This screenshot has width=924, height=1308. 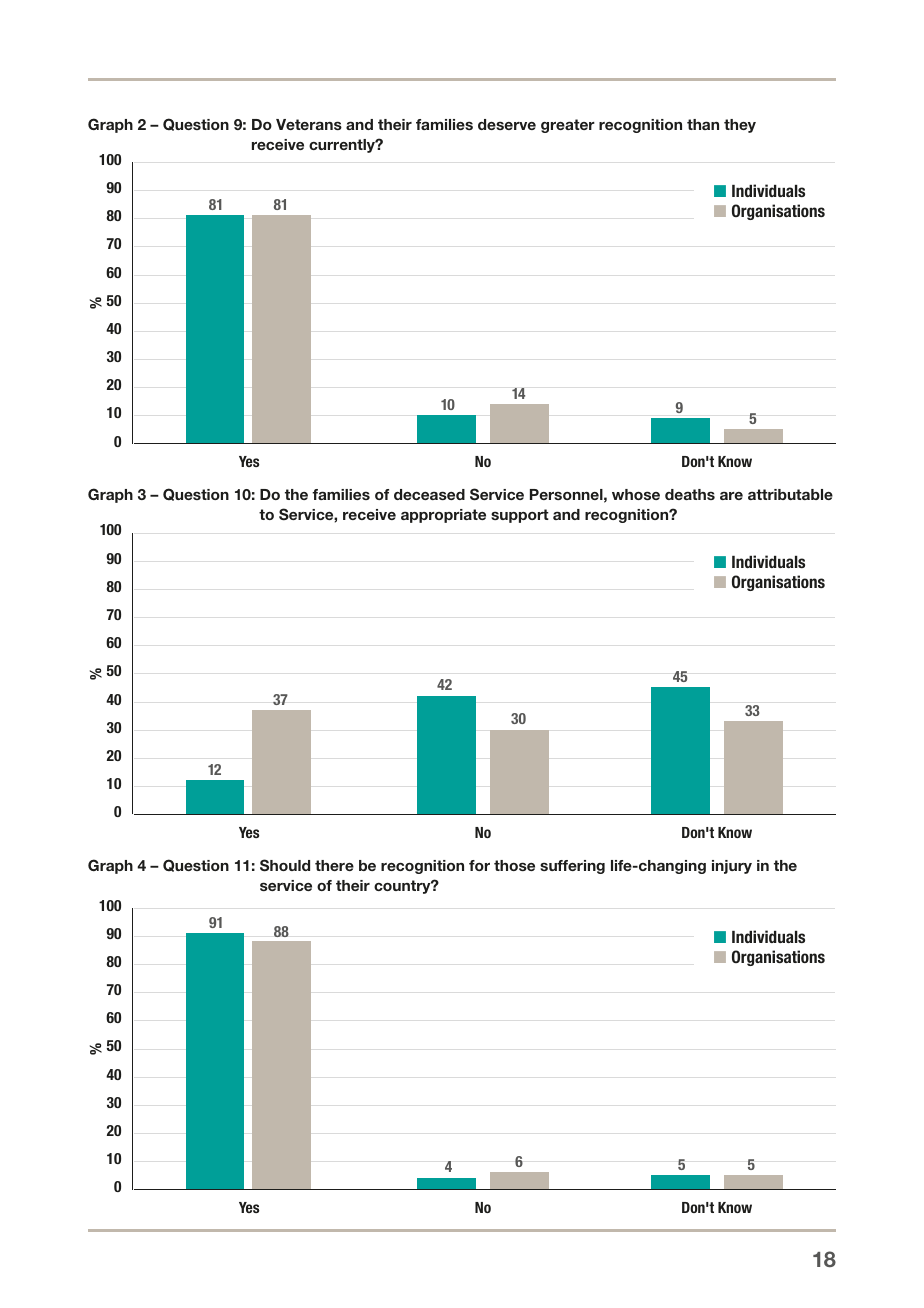 What do you see at coordinates (334, 865) in the screenshot?
I see `there` at bounding box center [334, 865].
